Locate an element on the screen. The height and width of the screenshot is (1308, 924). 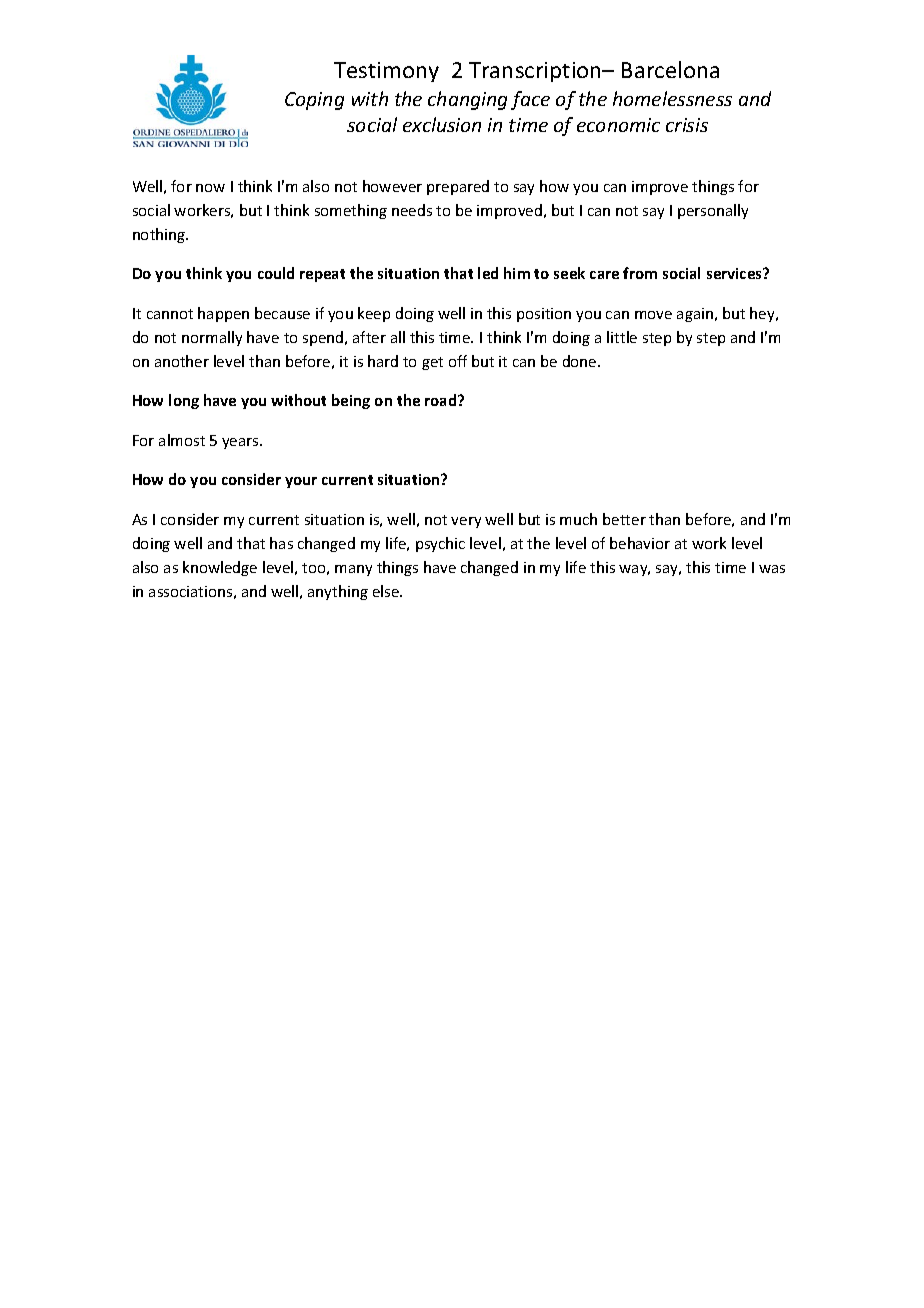
nothing is located at coordinates (160, 235).
